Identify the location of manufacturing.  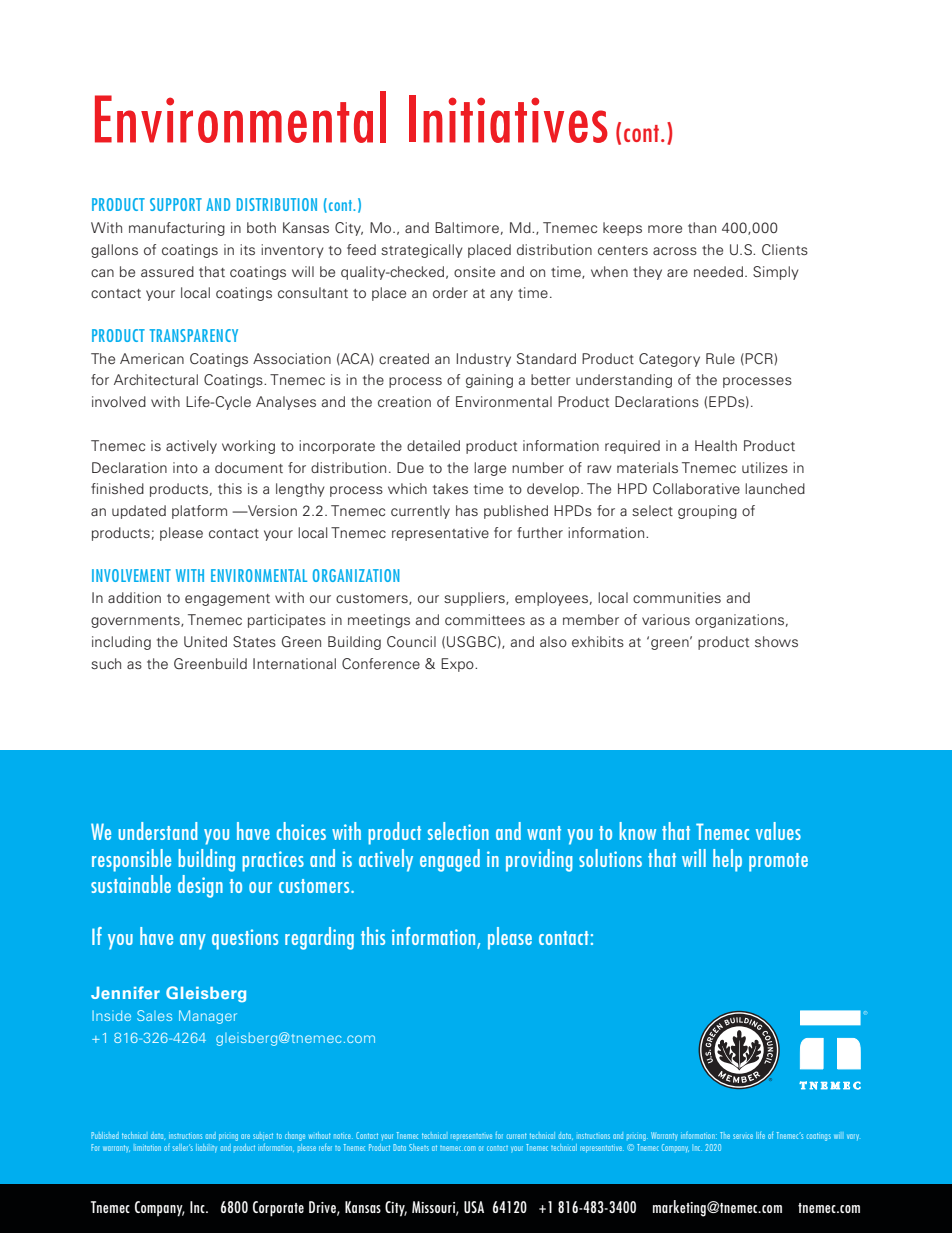
(177, 229).
